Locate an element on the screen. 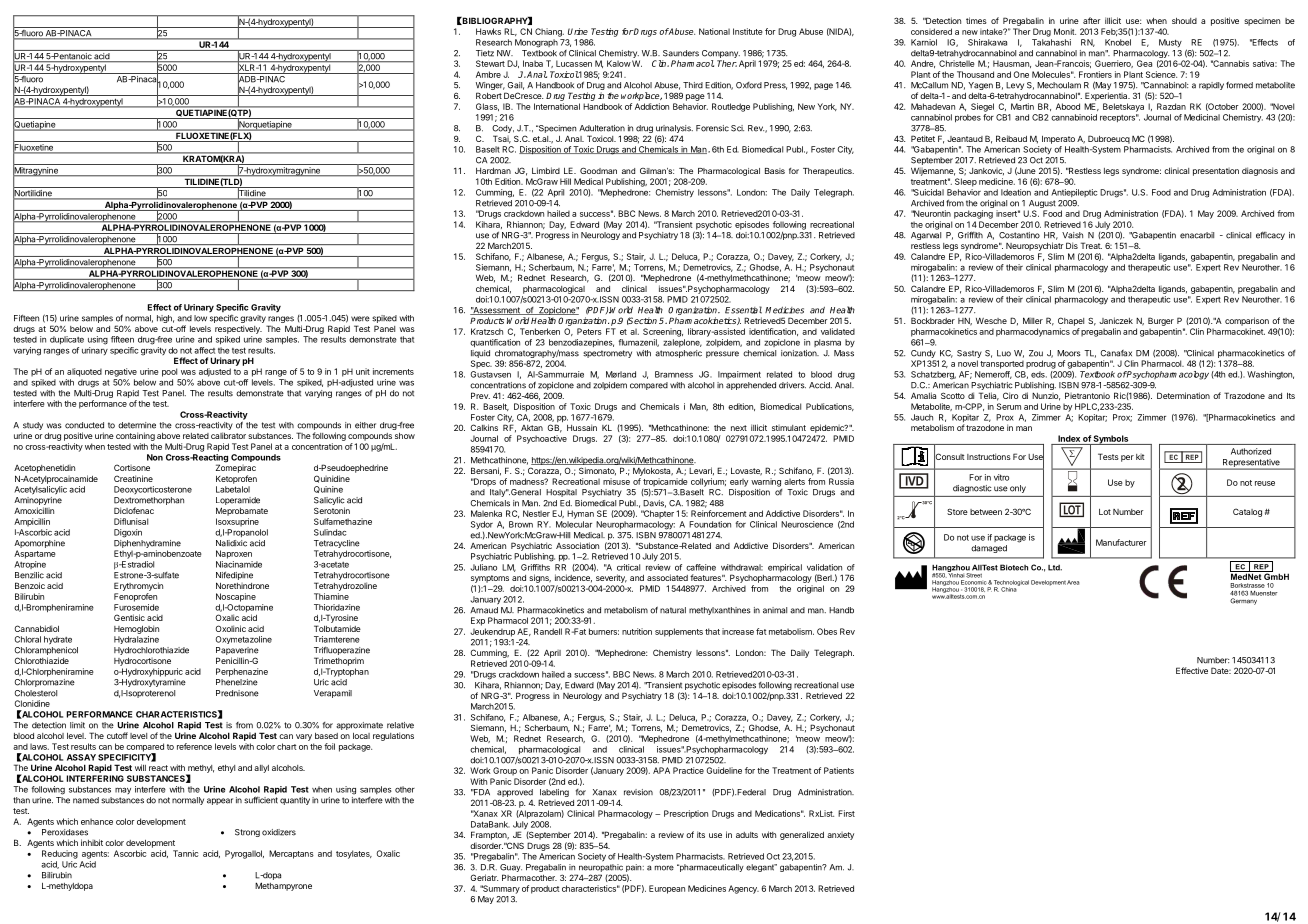  more is located at coordinates (664, 868).
